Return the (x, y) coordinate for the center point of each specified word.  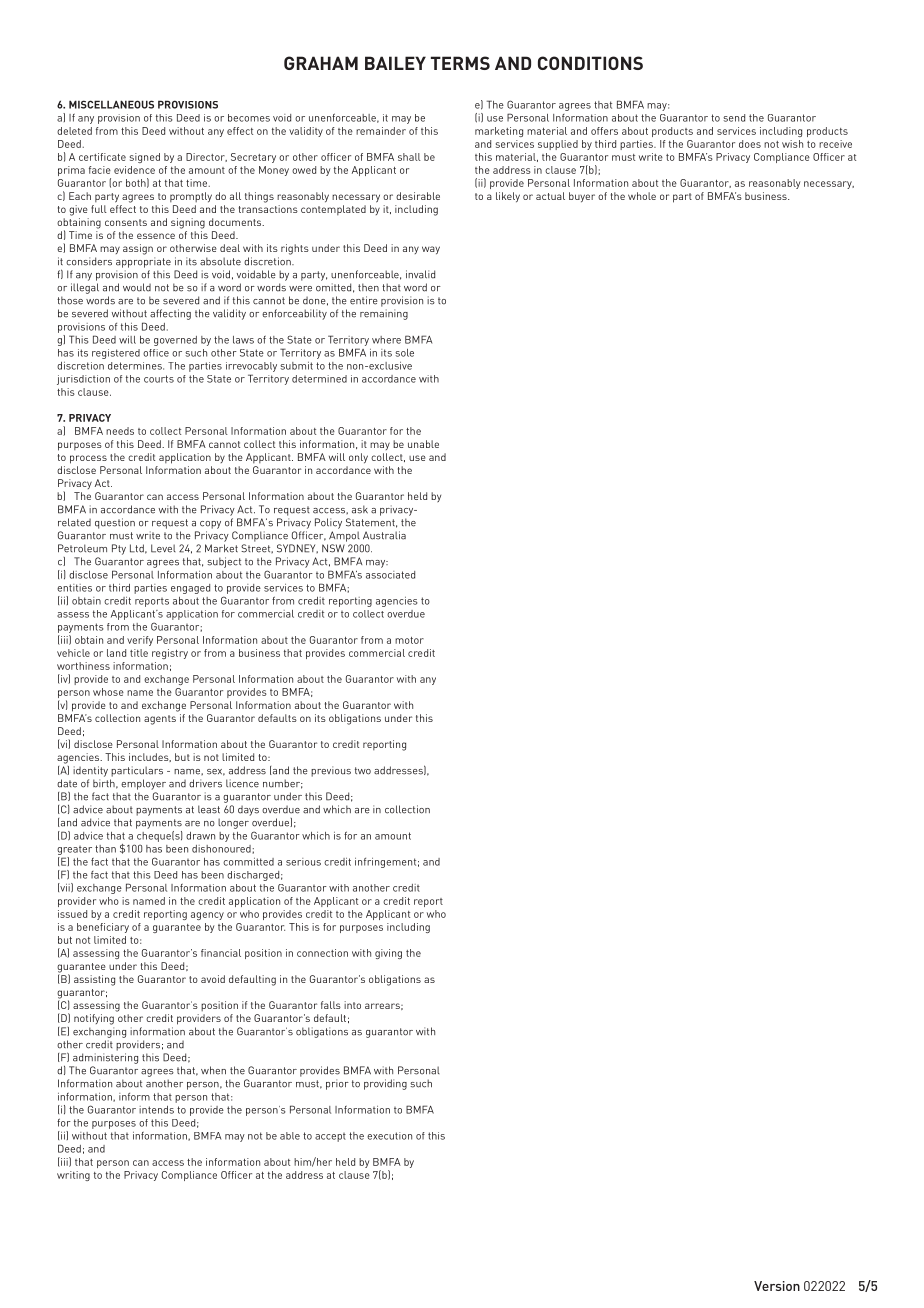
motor (409, 640)
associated (390, 575)
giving (388, 954)
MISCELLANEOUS (111, 104)
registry (170, 654)
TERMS (460, 63)
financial (221, 953)
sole (404, 353)
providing (385, 1084)
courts (159, 379)
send (734, 118)
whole (642, 196)
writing (73, 1176)
